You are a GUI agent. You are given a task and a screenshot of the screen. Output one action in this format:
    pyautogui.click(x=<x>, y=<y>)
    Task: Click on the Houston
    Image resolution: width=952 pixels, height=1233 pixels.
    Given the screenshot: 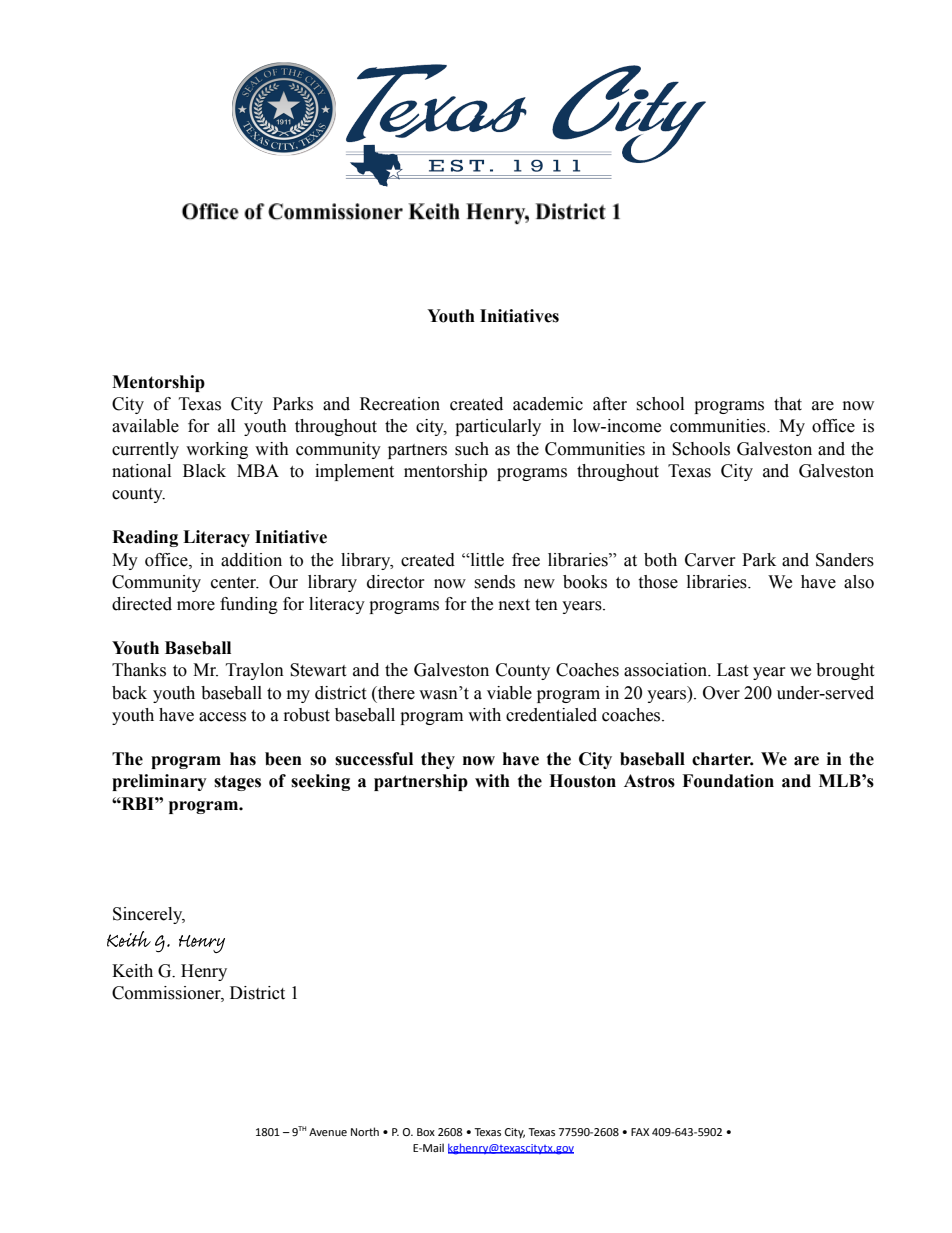 What is the action you would take?
    pyautogui.click(x=582, y=781)
